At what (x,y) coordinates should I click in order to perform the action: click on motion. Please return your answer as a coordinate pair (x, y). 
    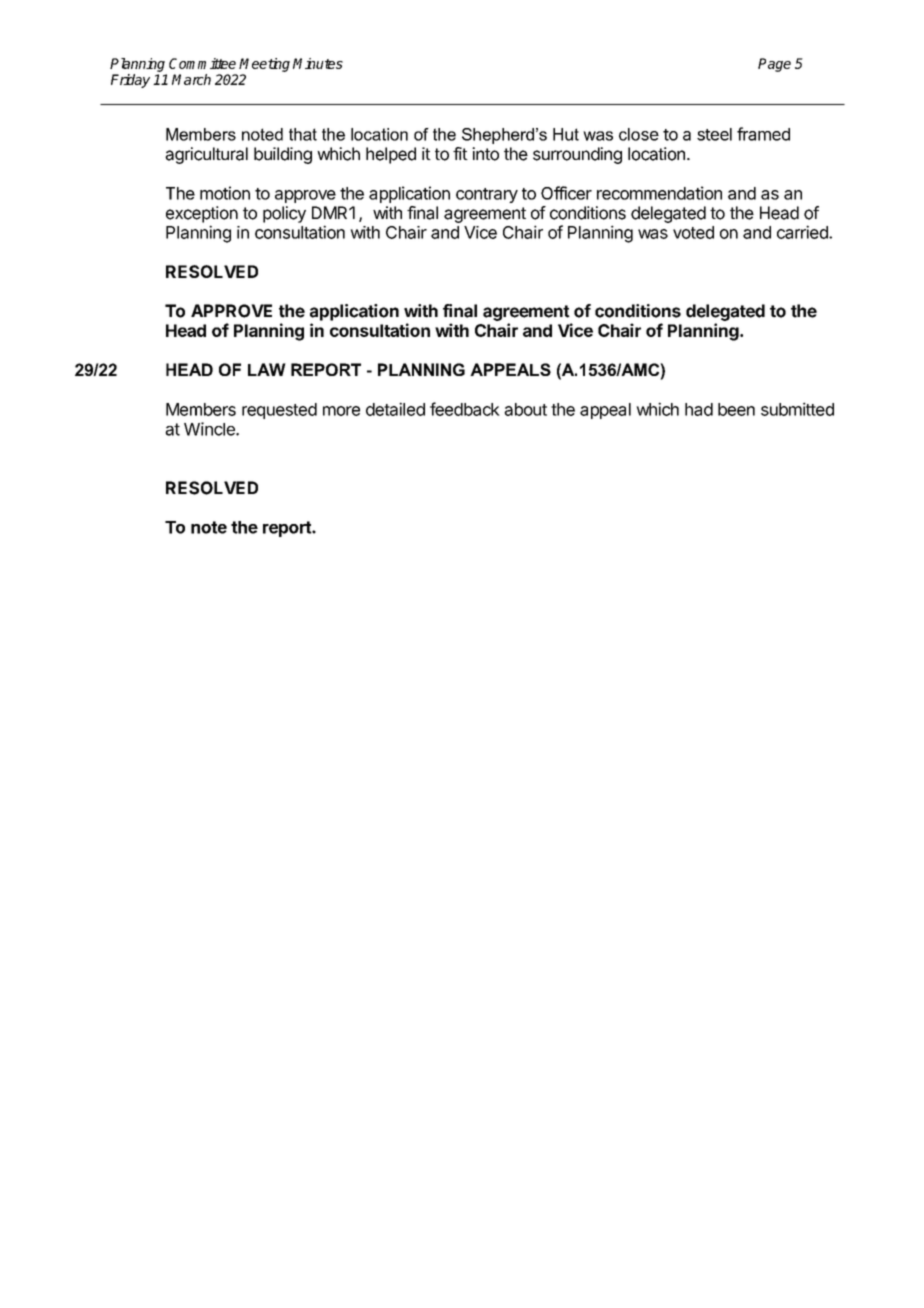
    Looking at the image, I should click on (225, 193).
